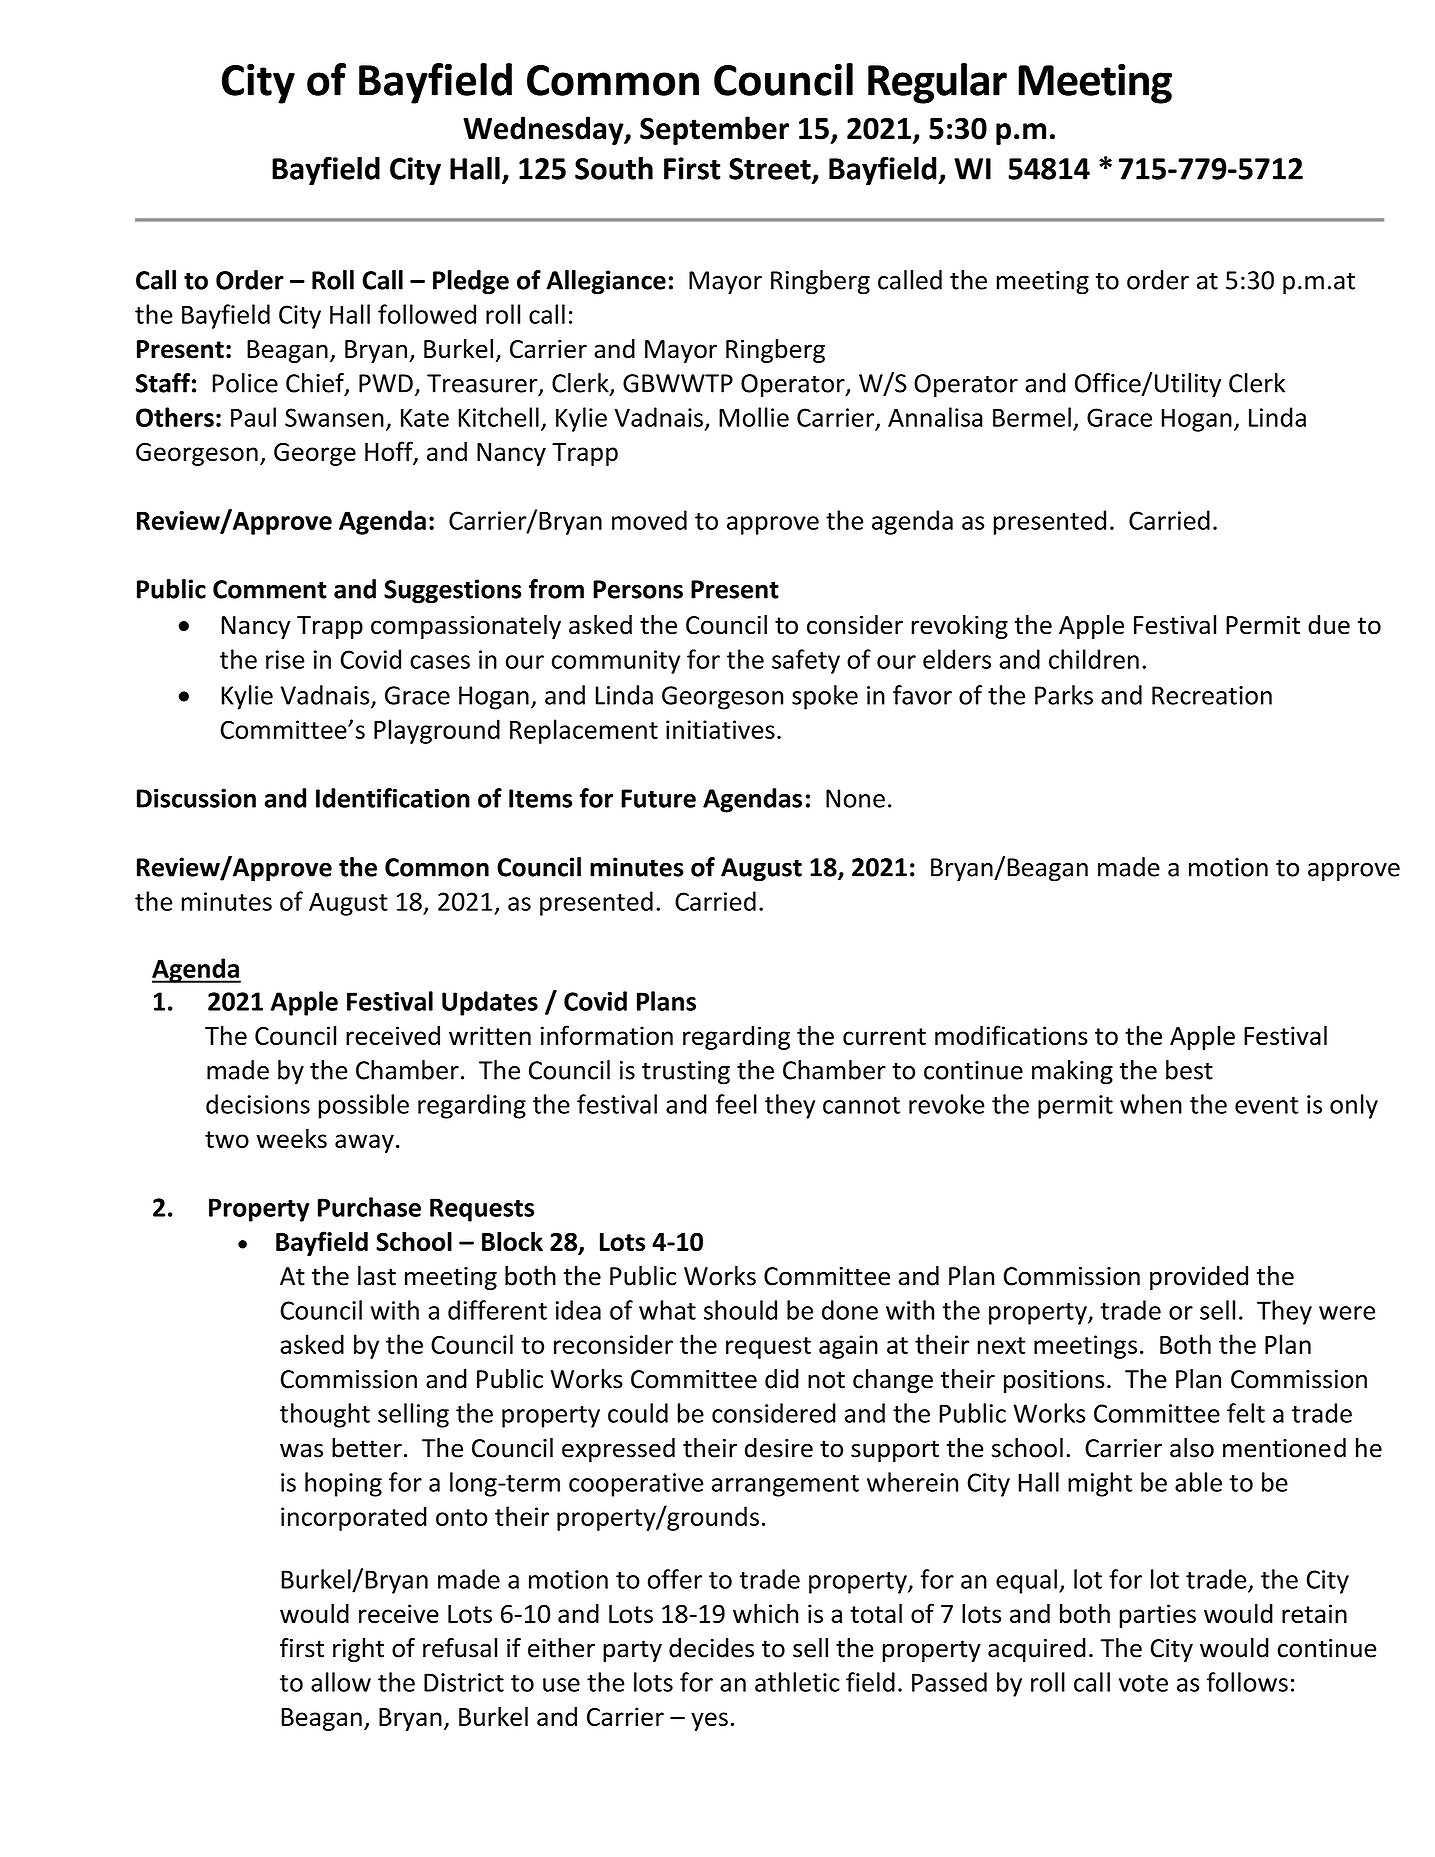 The width and height of the image is (1435, 1857). Describe the element at coordinates (797, 1682) in the image. I see `athletic` at that location.
